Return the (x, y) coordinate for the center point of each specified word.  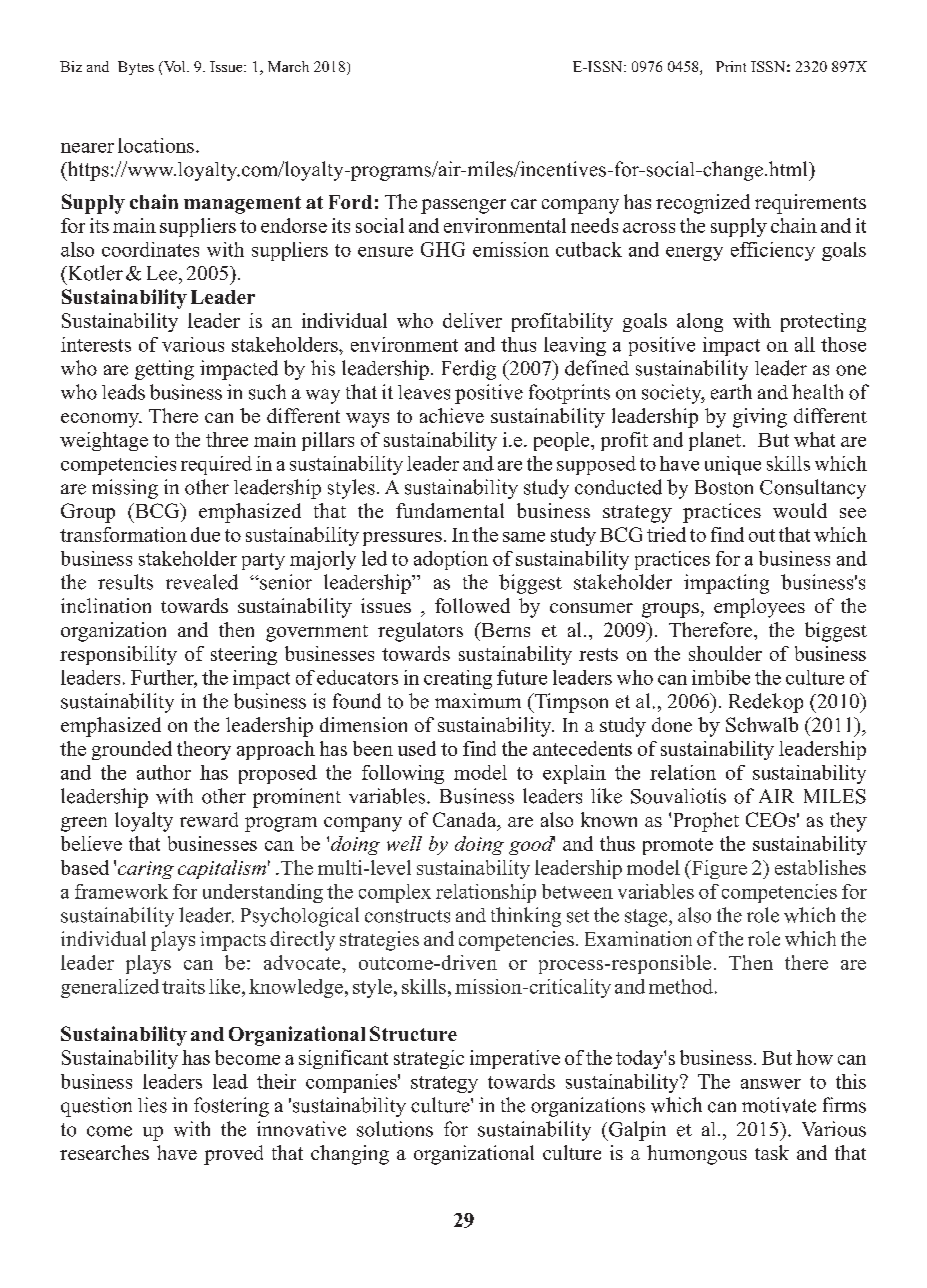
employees (759, 608)
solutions (395, 1129)
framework (121, 891)
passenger (463, 206)
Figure (718, 869)
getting (164, 370)
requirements (810, 204)
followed (472, 605)
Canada (466, 821)
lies (152, 1105)
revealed (202, 582)
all (805, 344)
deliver (472, 320)
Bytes (136, 68)
